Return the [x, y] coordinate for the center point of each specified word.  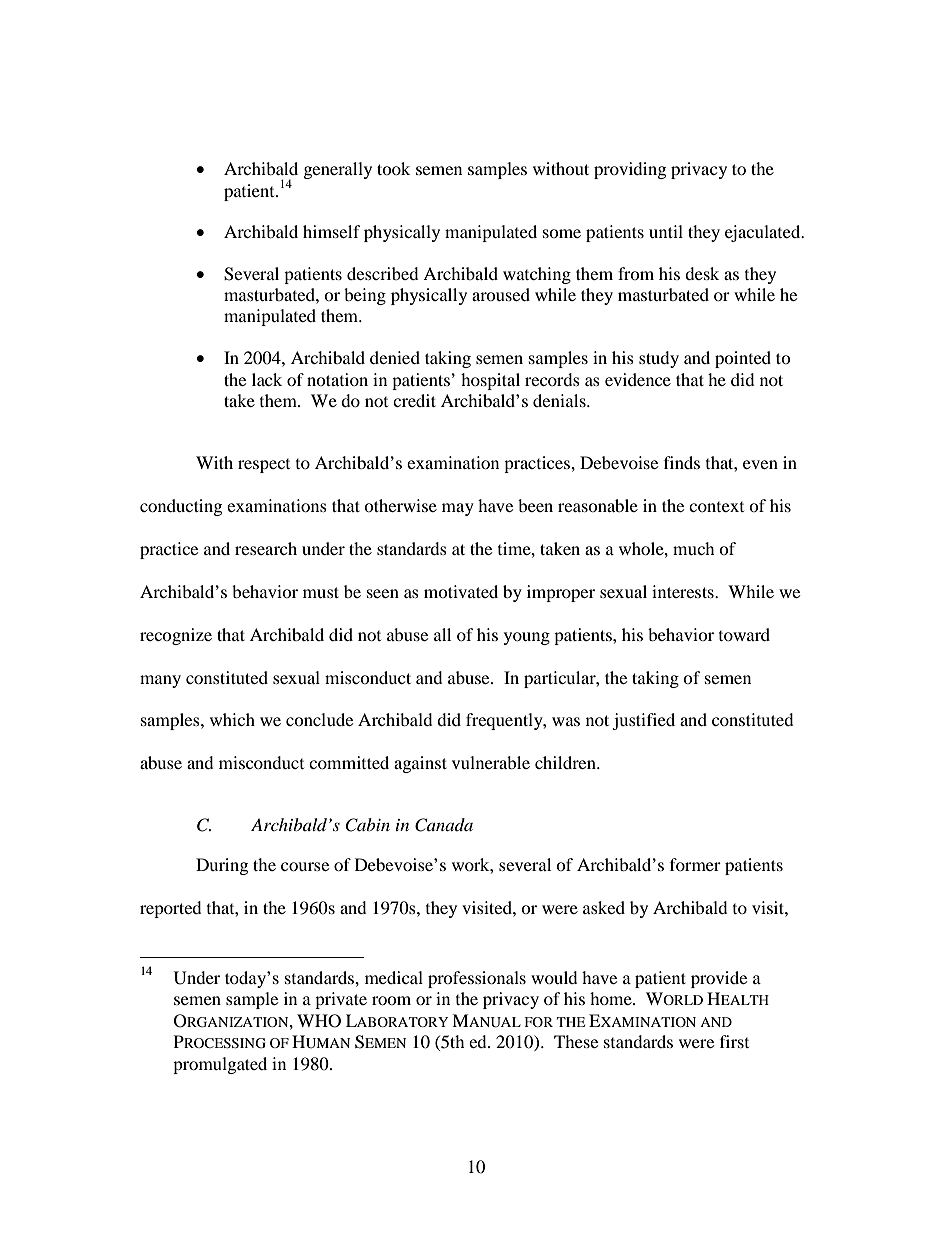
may [458, 509]
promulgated [220, 1065]
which [232, 719]
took [393, 168]
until [666, 231]
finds [682, 462]
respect [264, 466]
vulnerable [491, 762]
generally [338, 170]
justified [643, 721]
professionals [477, 979]
